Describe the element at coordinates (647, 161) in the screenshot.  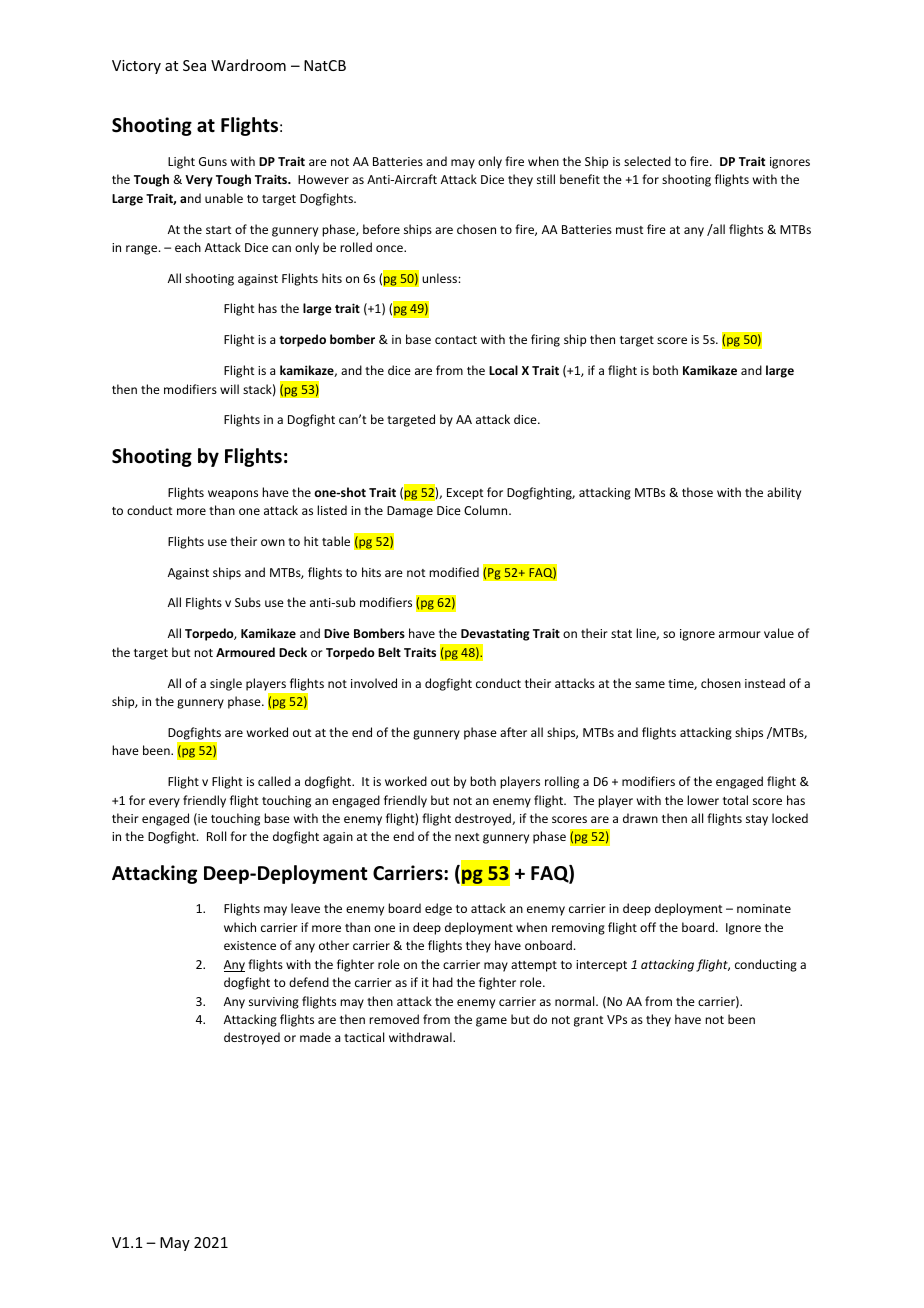
I see `selected` at that location.
